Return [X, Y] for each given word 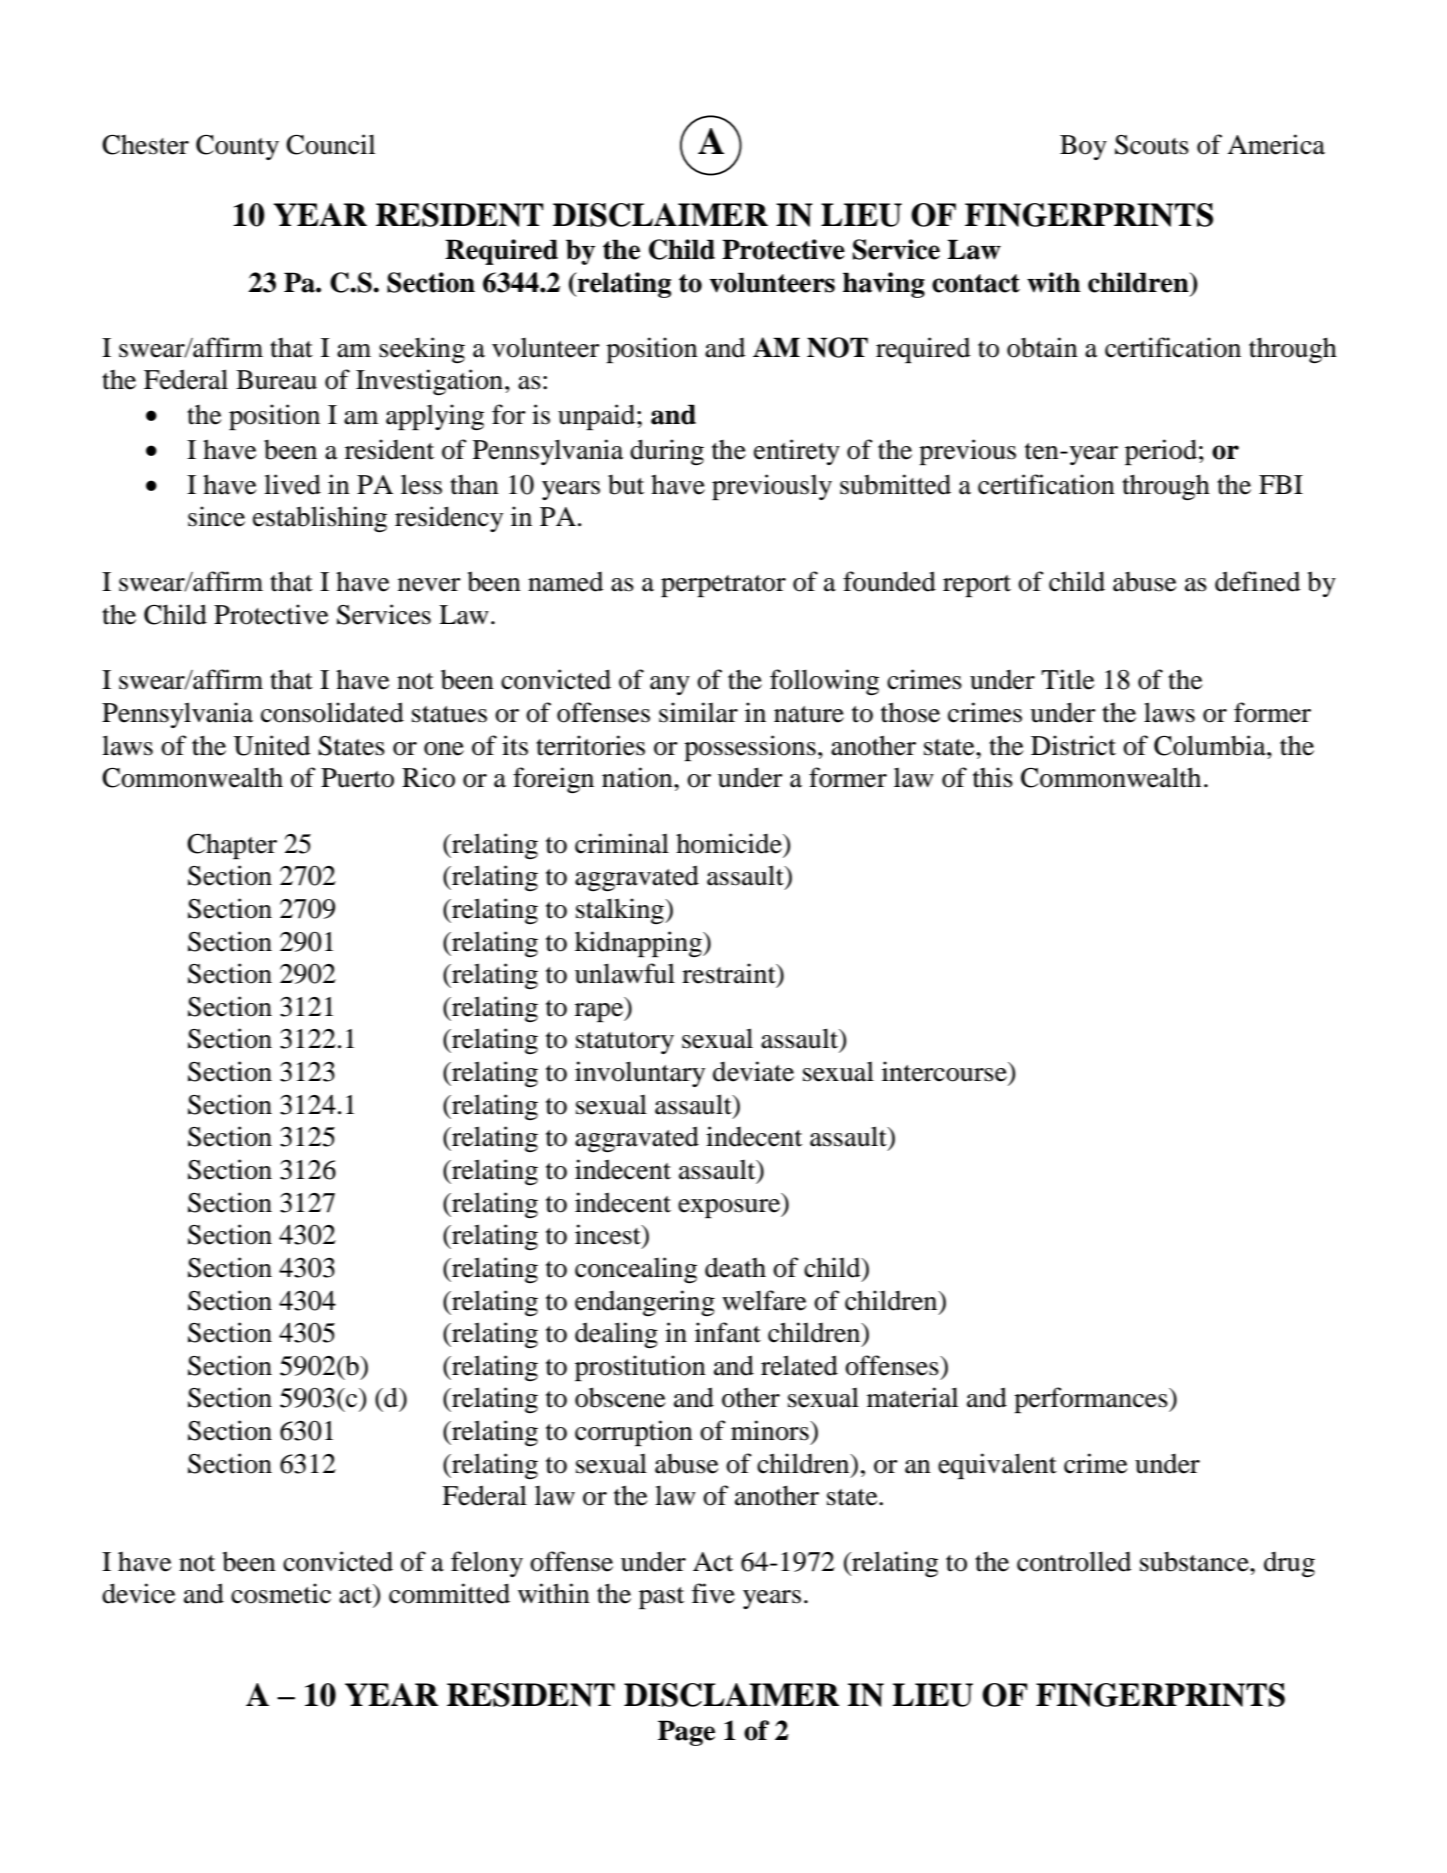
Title [1067, 679]
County [237, 147]
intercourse [945, 1071]
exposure [730, 1208]
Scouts [1152, 145]
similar [698, 712]
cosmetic [281, 1593]
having [884, 285]
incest [609, 1234]
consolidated [332, 712]
